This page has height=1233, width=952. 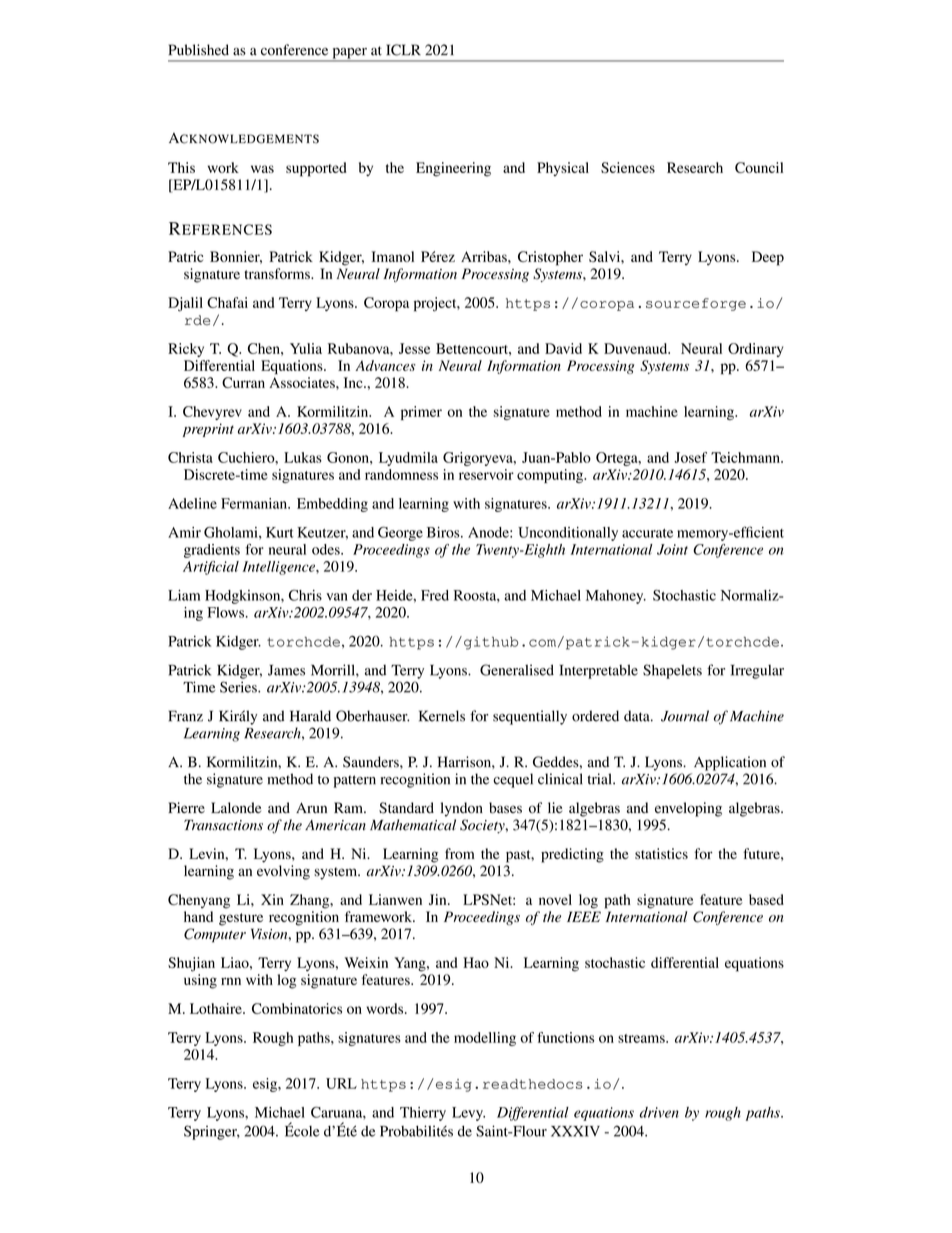 What do you see at coordinates (468, 1114) in the page?
I see `Levy` at bounding box center [468, 1114].
